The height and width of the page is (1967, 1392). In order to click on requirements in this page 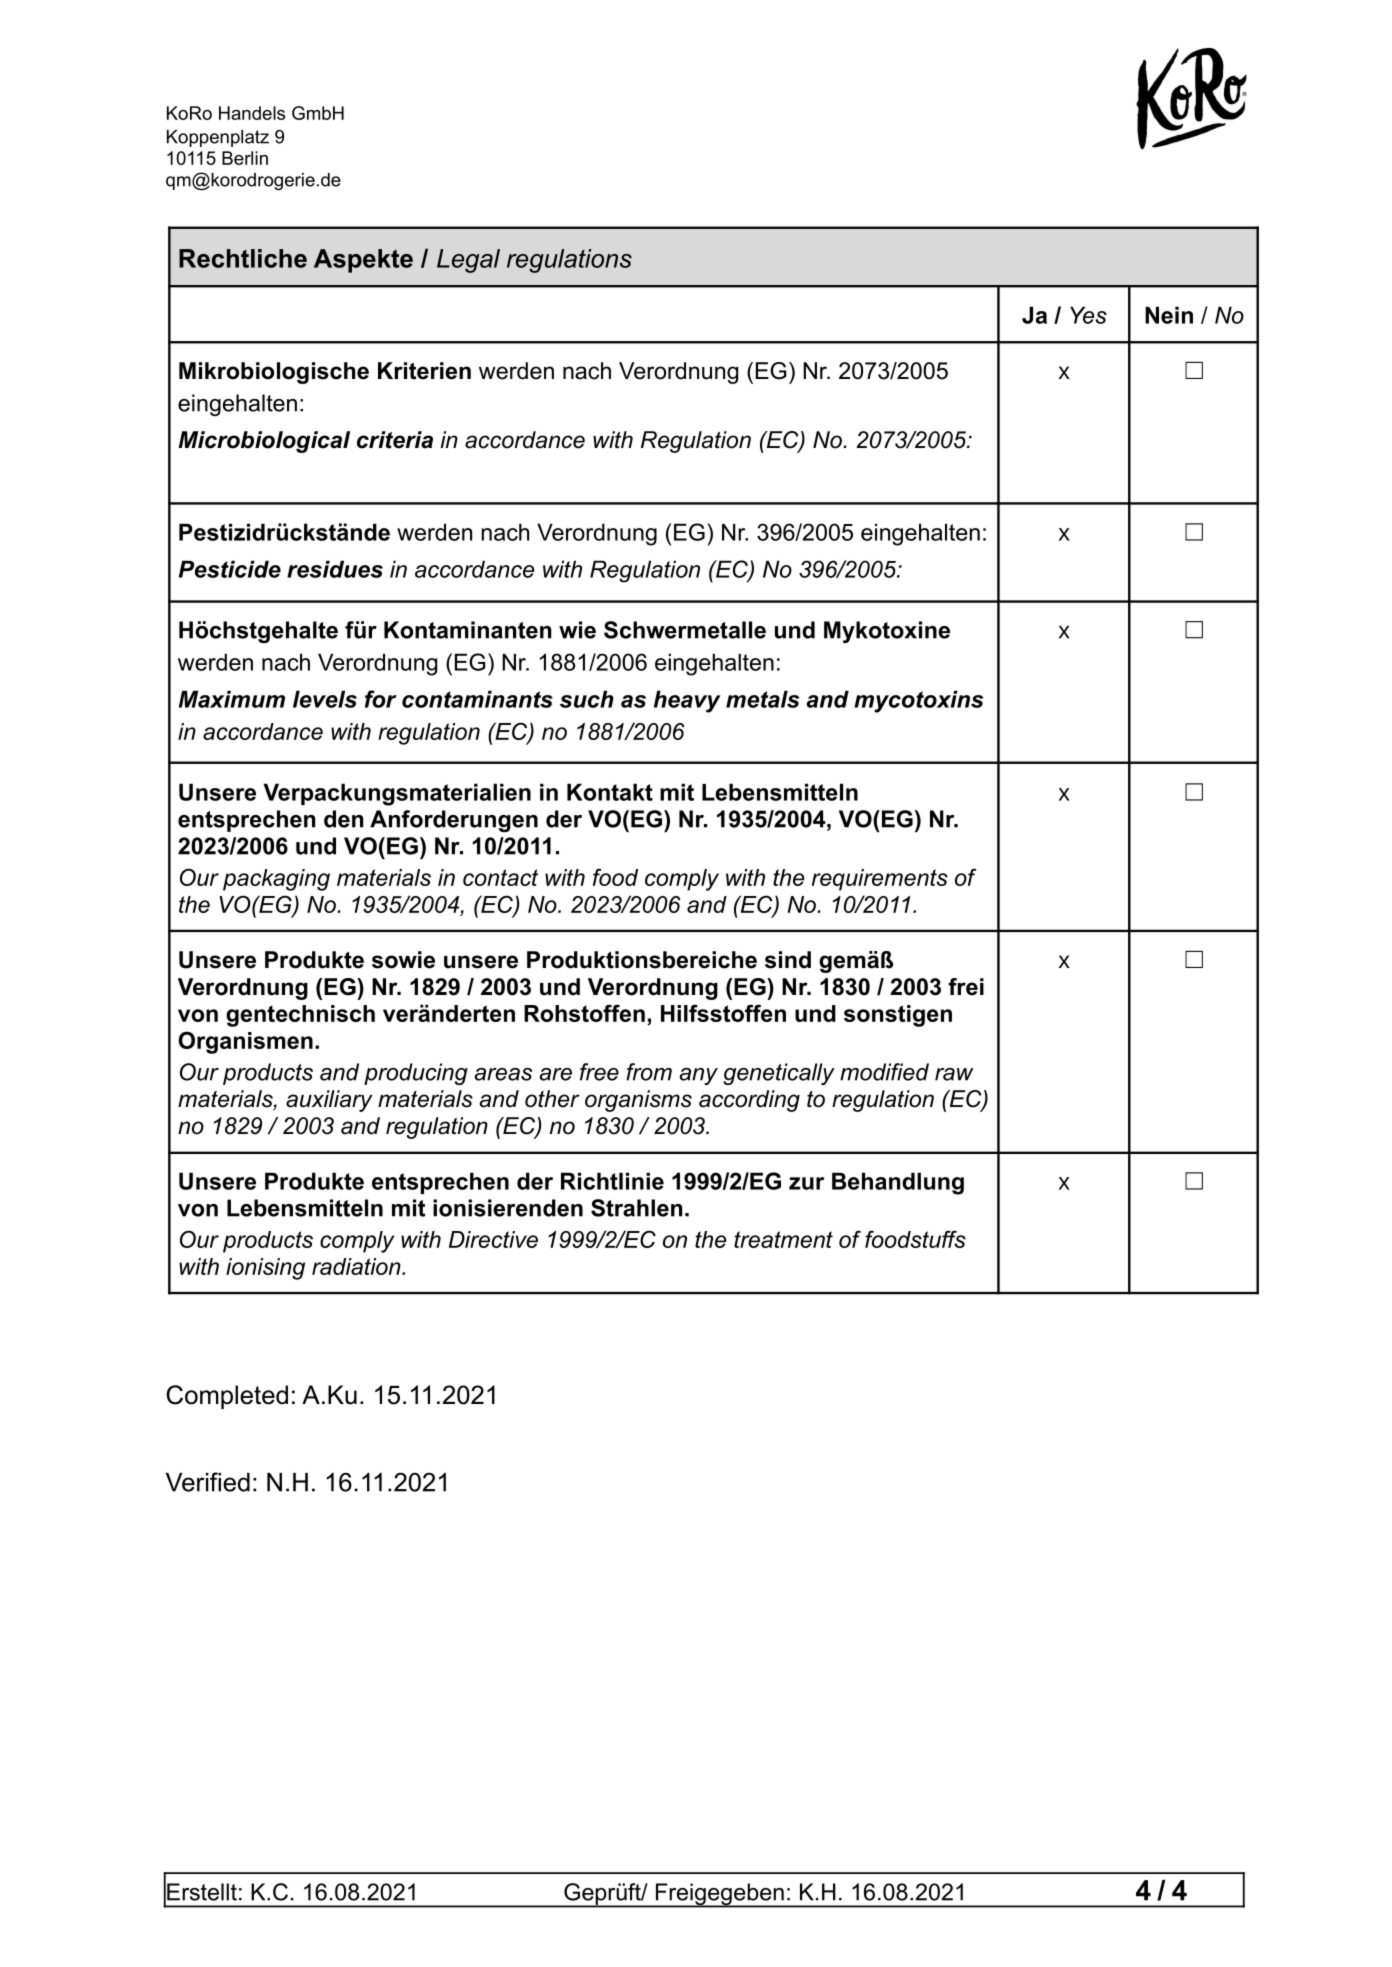, I will do `click(880, 880)`.
